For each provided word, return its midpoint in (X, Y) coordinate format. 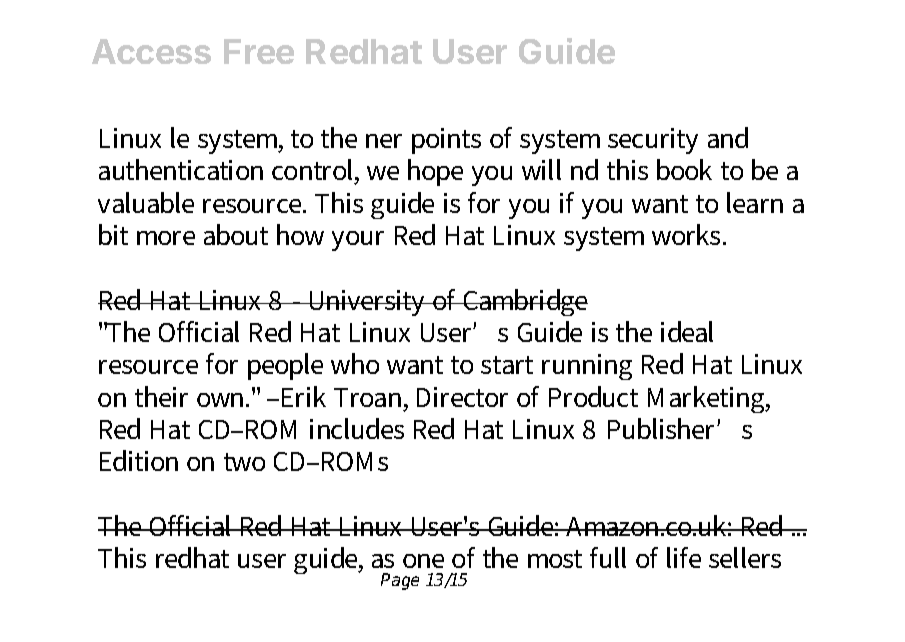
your (358, 241)
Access (151, 51)
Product (593, 396)
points (446, 141)
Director (462, 397)
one (423, 561)
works (688, 234)
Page (400, 581)
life (684, 557)
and (728, 137)
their (161, 396)
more (166, 238)
